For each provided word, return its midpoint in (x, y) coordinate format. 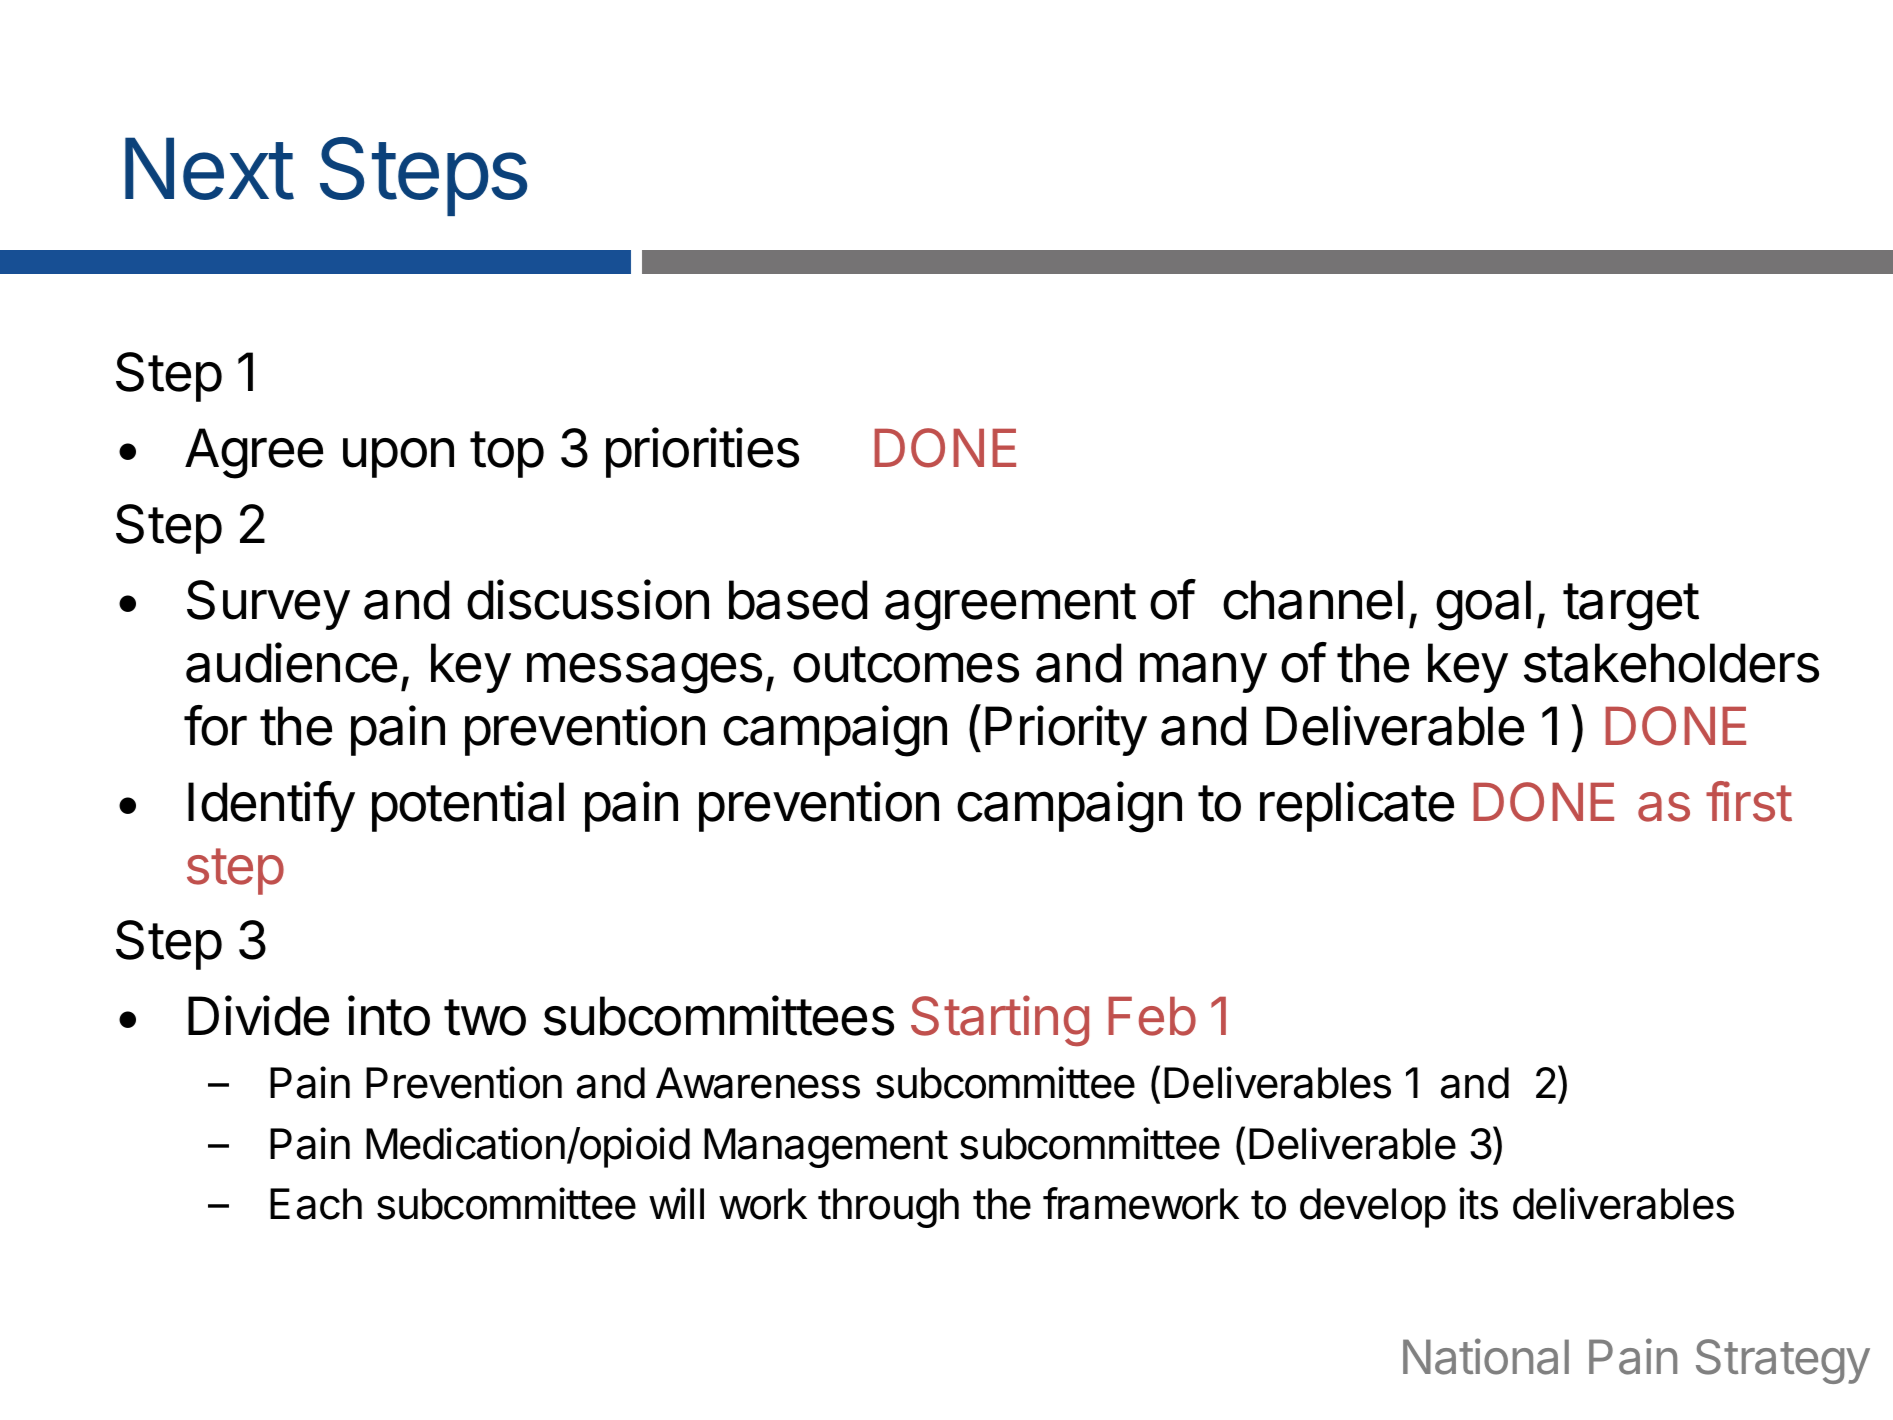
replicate (1357, 806)
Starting (1000, 1020)
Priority (1066, 730)
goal (1483, 605)
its (1478, 1203)
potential (468, 806)
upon (398, 458)
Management (826, 1148)
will (676, 1203)
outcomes (906, 664)
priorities (702, 452)
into (389, 1015)
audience (291, 662)
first (1749, 801)
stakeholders (1671, 663)
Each (316, 1204)
